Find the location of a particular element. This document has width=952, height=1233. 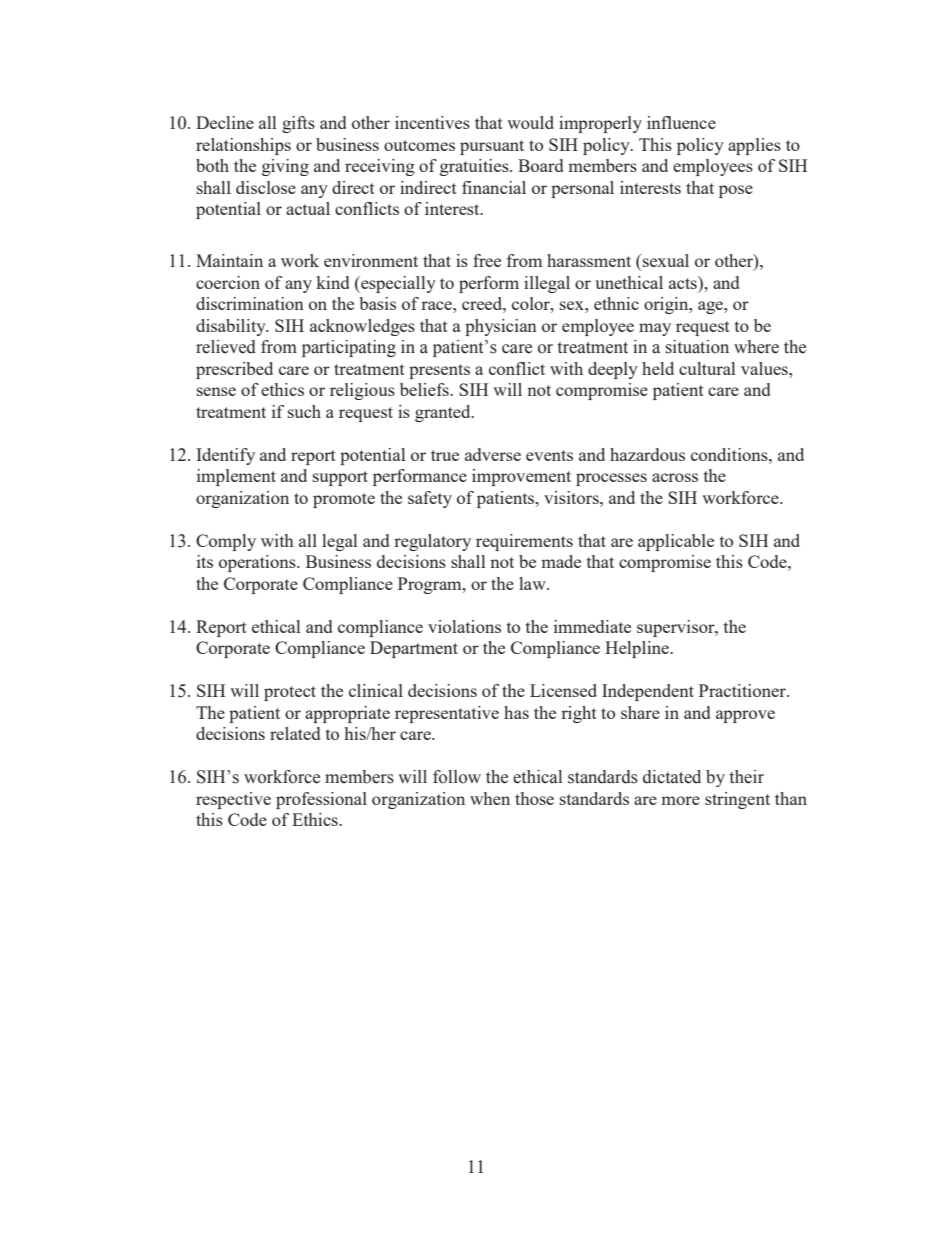

applies is located at coordinates (754, 146).
